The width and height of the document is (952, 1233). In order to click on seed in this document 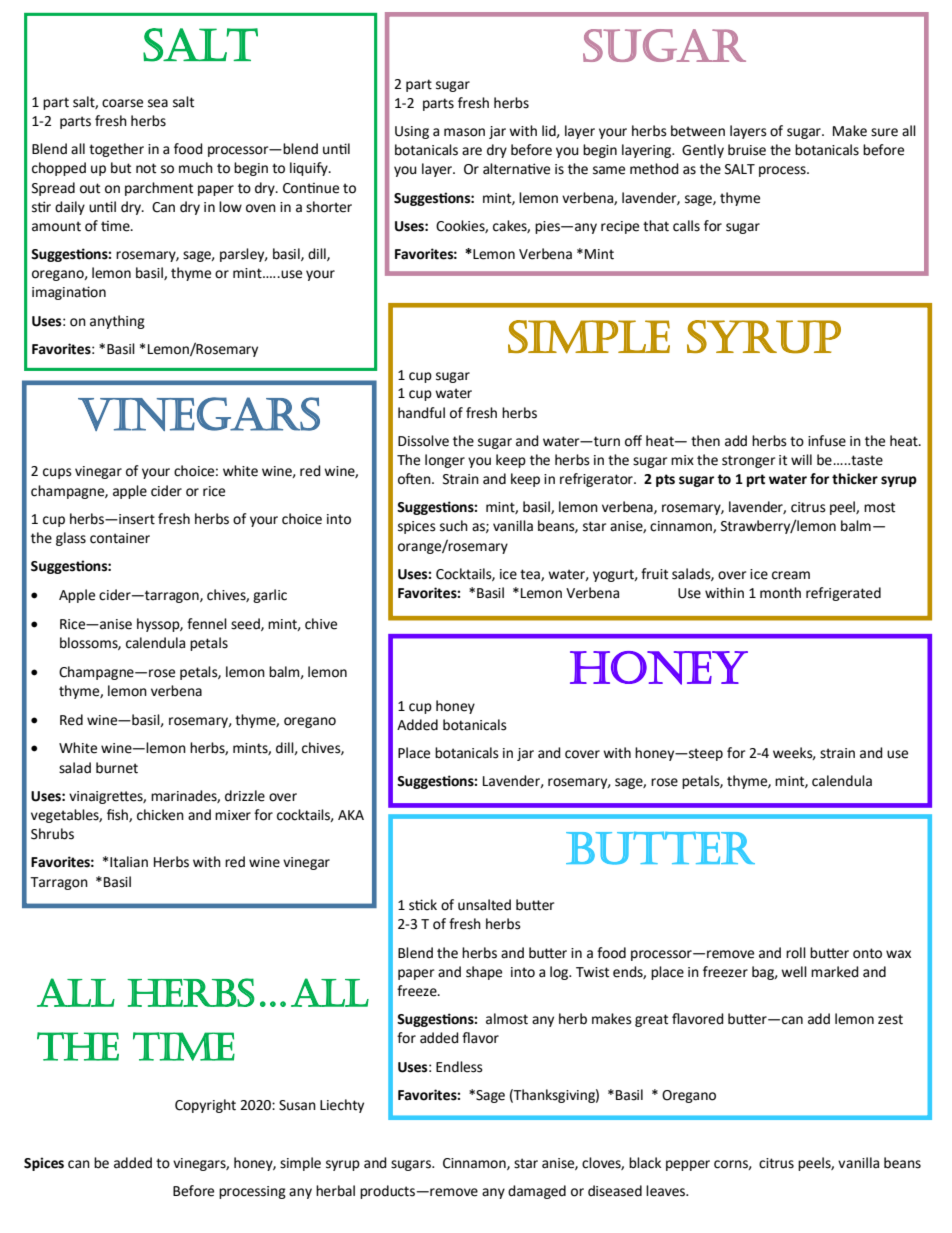, I will do `click(246, 624)`.
